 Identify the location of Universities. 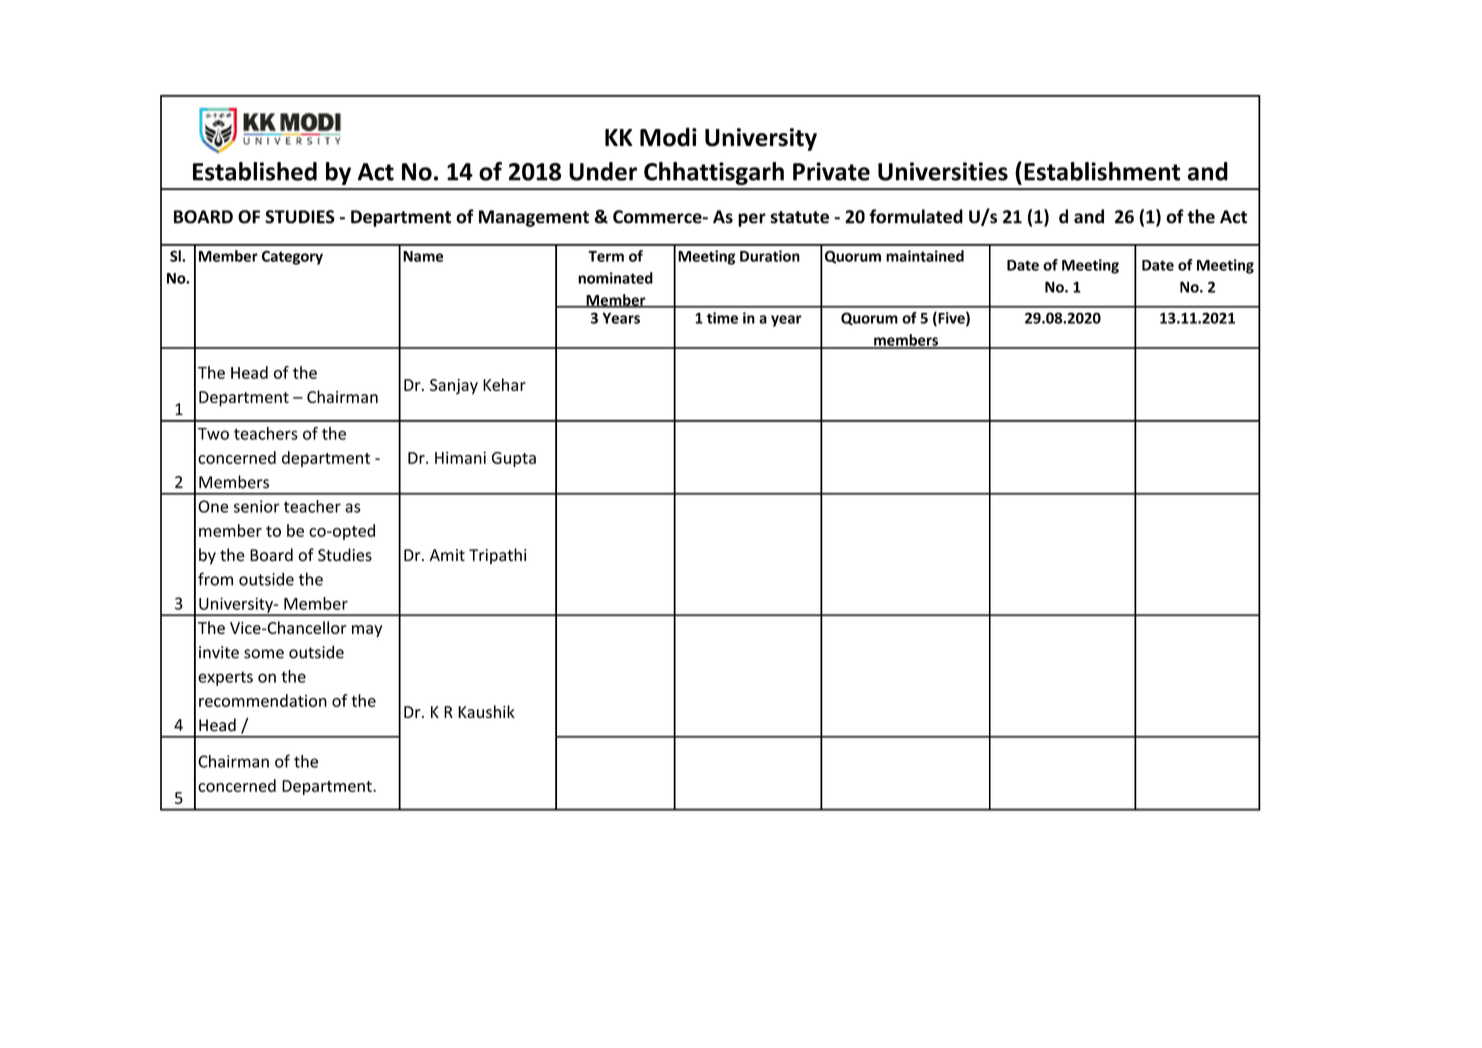
(943, 171).
